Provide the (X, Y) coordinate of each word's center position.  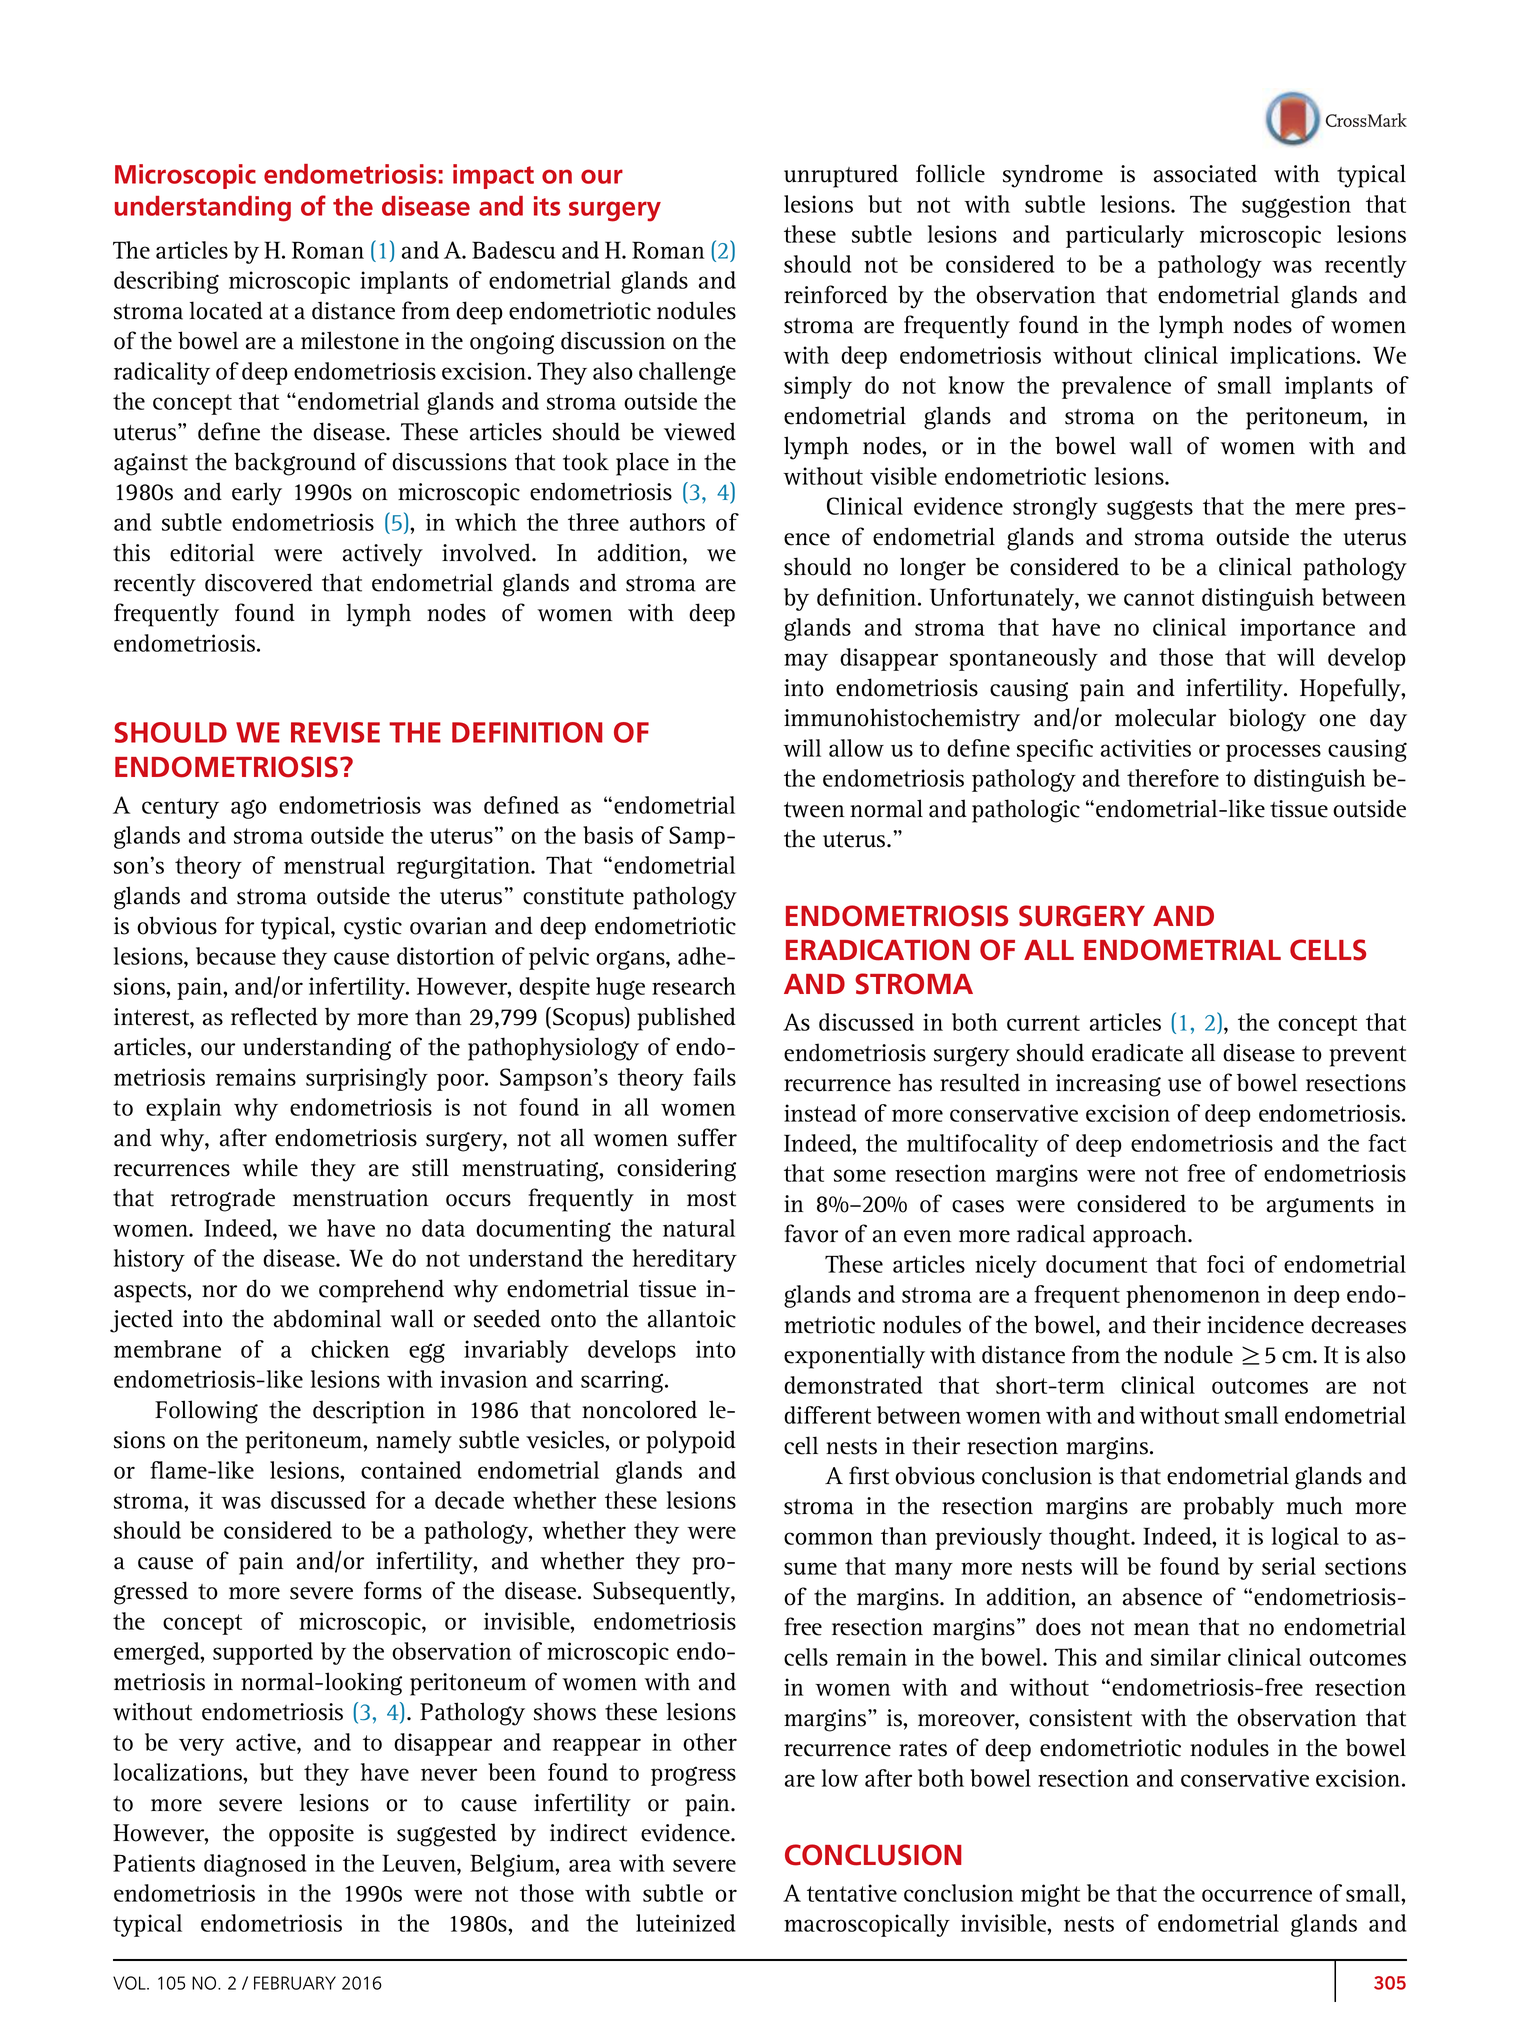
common (828, 1538)
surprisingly (367, 1079)
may (806, 662)
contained (411, 1470)
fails (714, 1077)
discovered (259, 582)
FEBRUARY (295, 1983)
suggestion (1296, 206)
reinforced (836, 294)
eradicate (1137, 1052)
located (226, 310)
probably (1228, 1508)
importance (1297, 629)
